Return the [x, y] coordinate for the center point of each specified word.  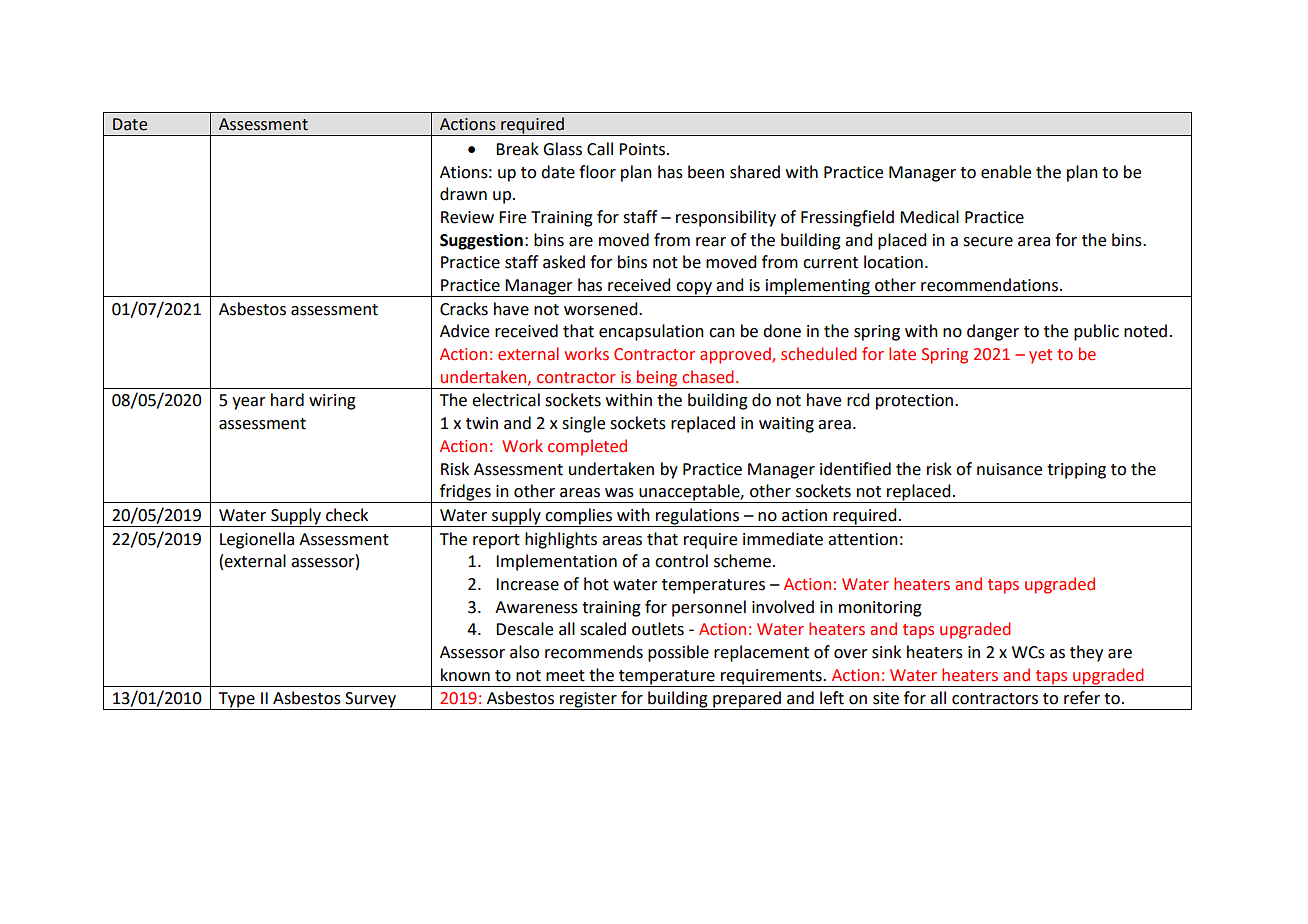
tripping [1076, 471]
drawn [463, 194]
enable [1006, 172]
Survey [370, 701]
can [722, 333]
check [347, 515]
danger [993, 332]
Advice [464, 331]
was [619, 493]
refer [1082, 698]
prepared [747, 700]
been [706, 172]
